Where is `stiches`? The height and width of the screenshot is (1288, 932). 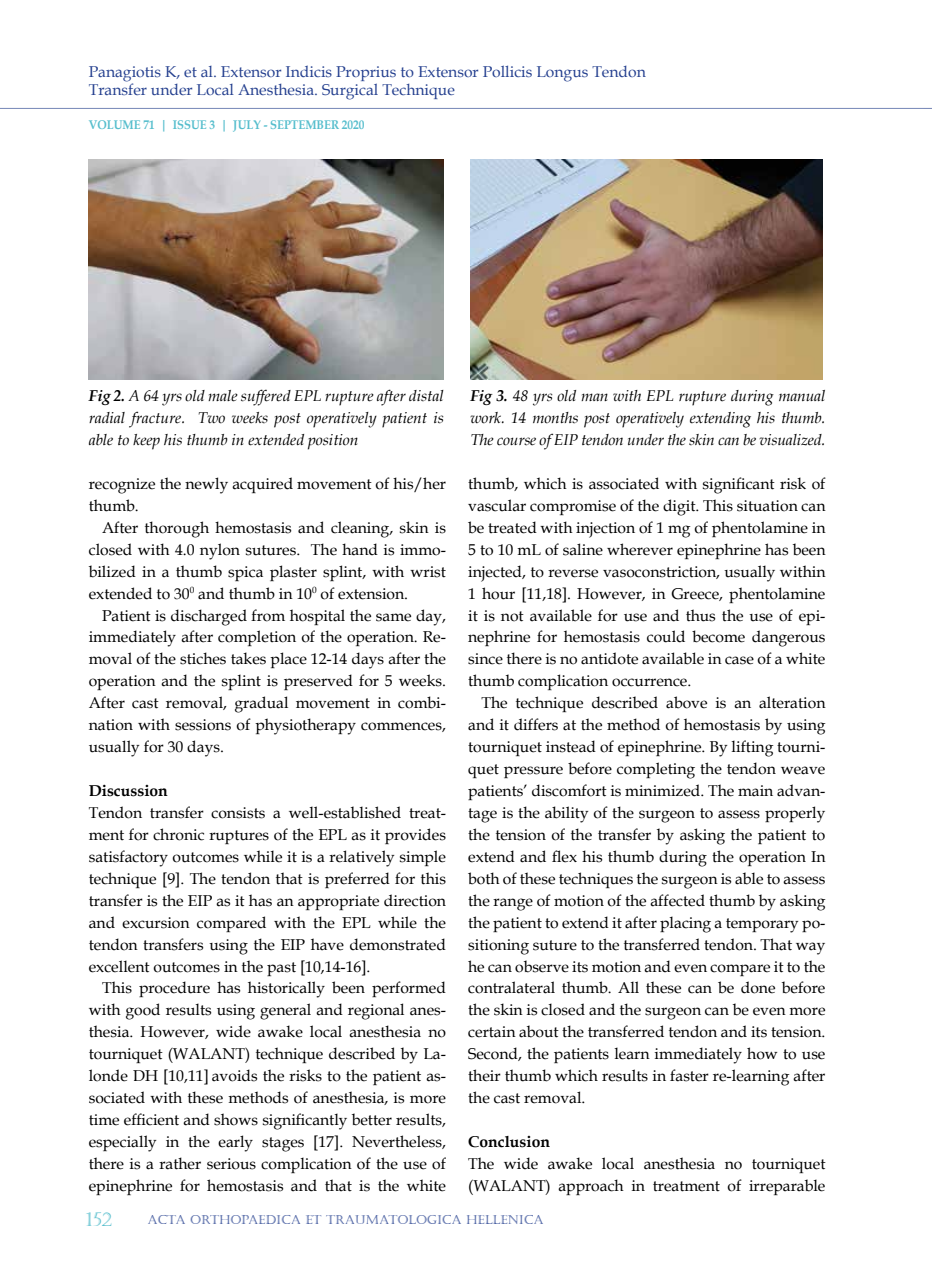
stiches is located at coordinates (203, 658).
